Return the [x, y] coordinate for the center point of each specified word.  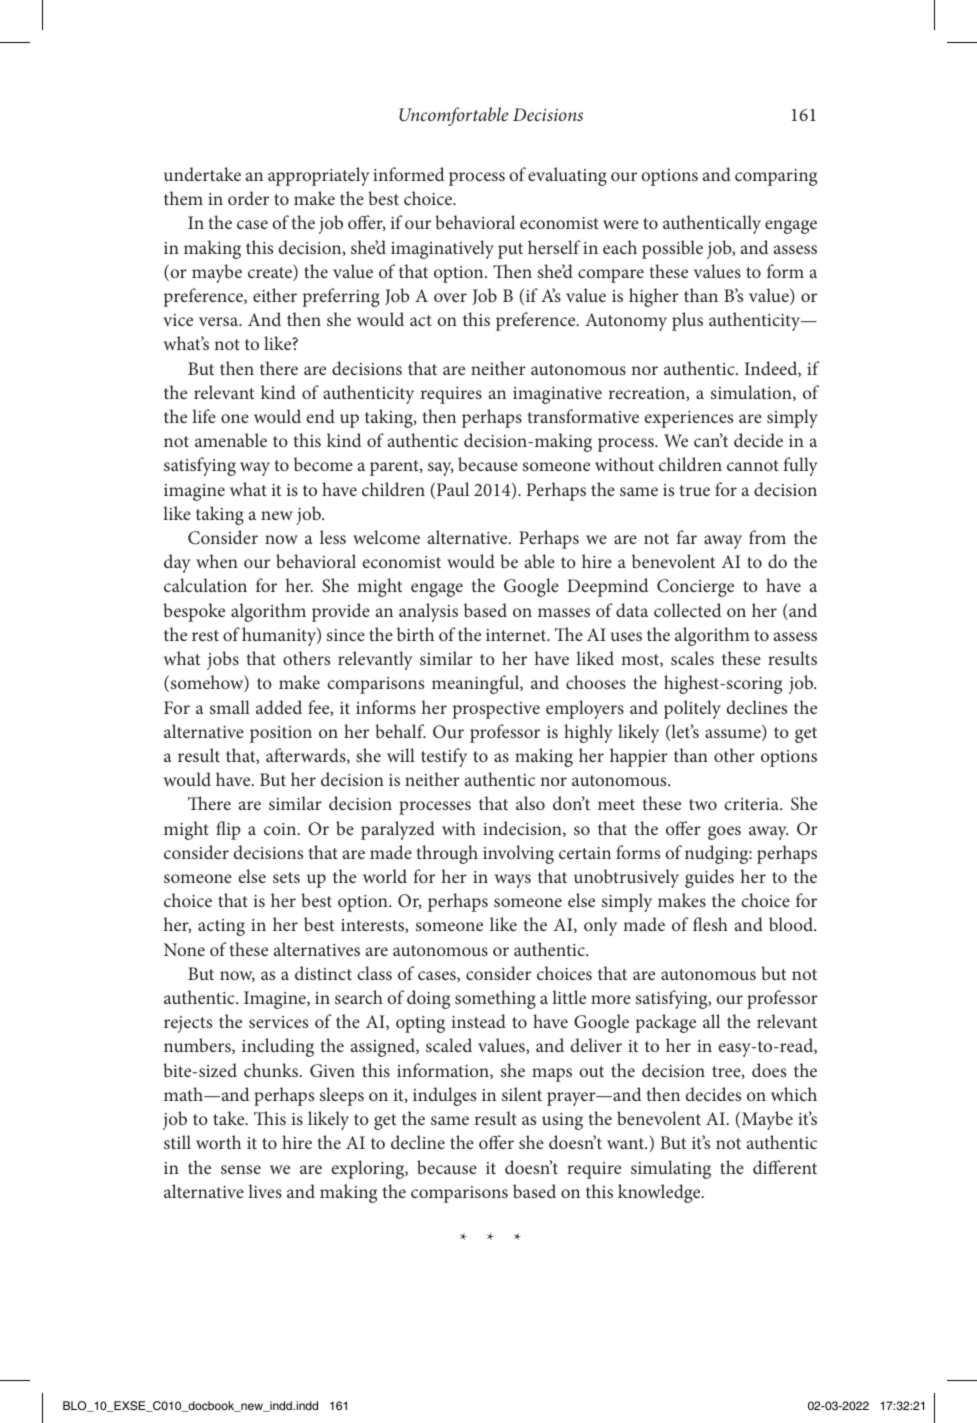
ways [513, 881]
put [510, 251]
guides [709, 878]
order [248, 198]
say [441, 469]
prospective [496, 710]
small [230, 707]
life [204, 416]
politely [692, 709]
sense [241, 1169]
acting [221, 927]
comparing [776, 177]
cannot [753, 465]
